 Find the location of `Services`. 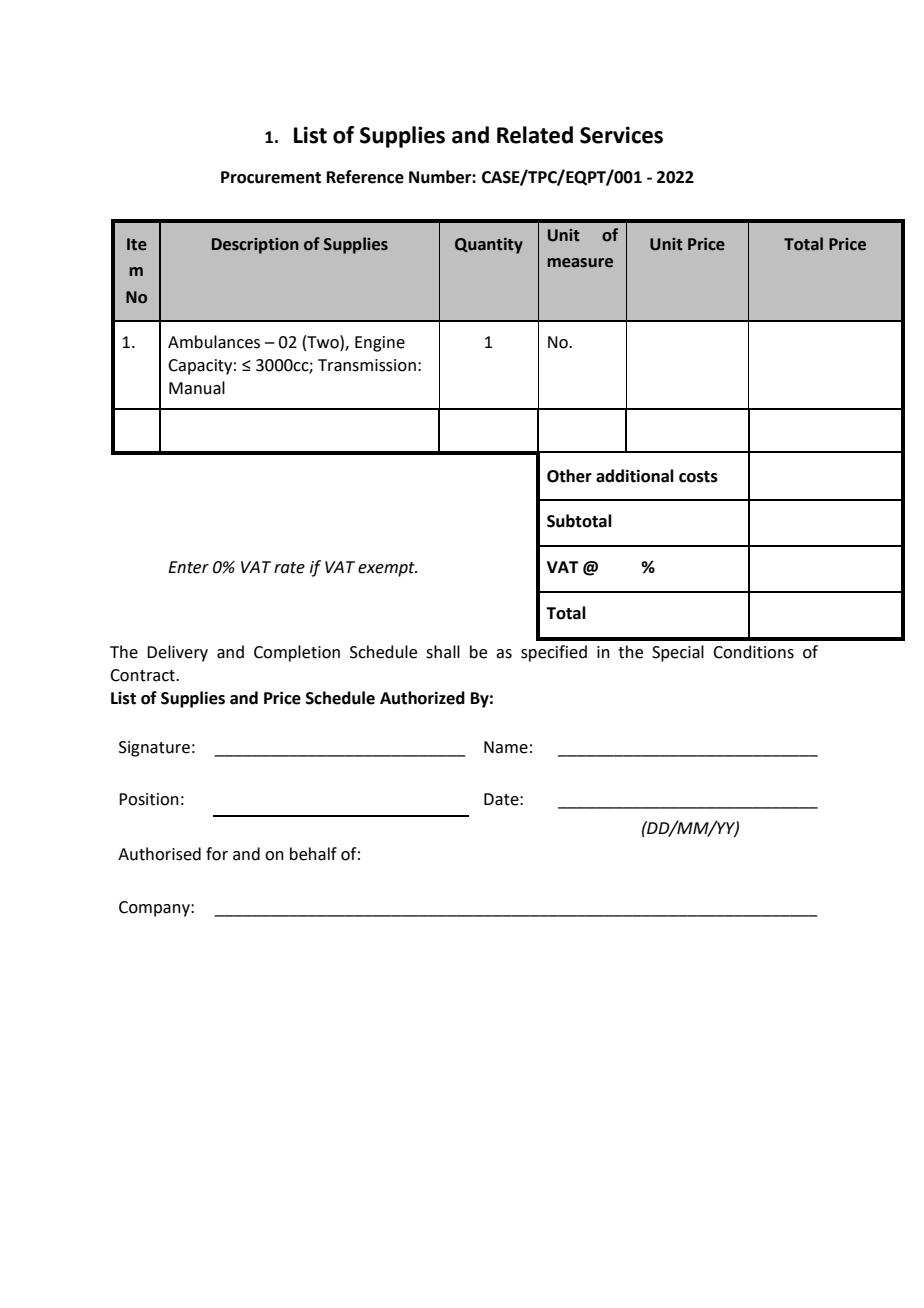

Services is located at coordinates (621, 135).
